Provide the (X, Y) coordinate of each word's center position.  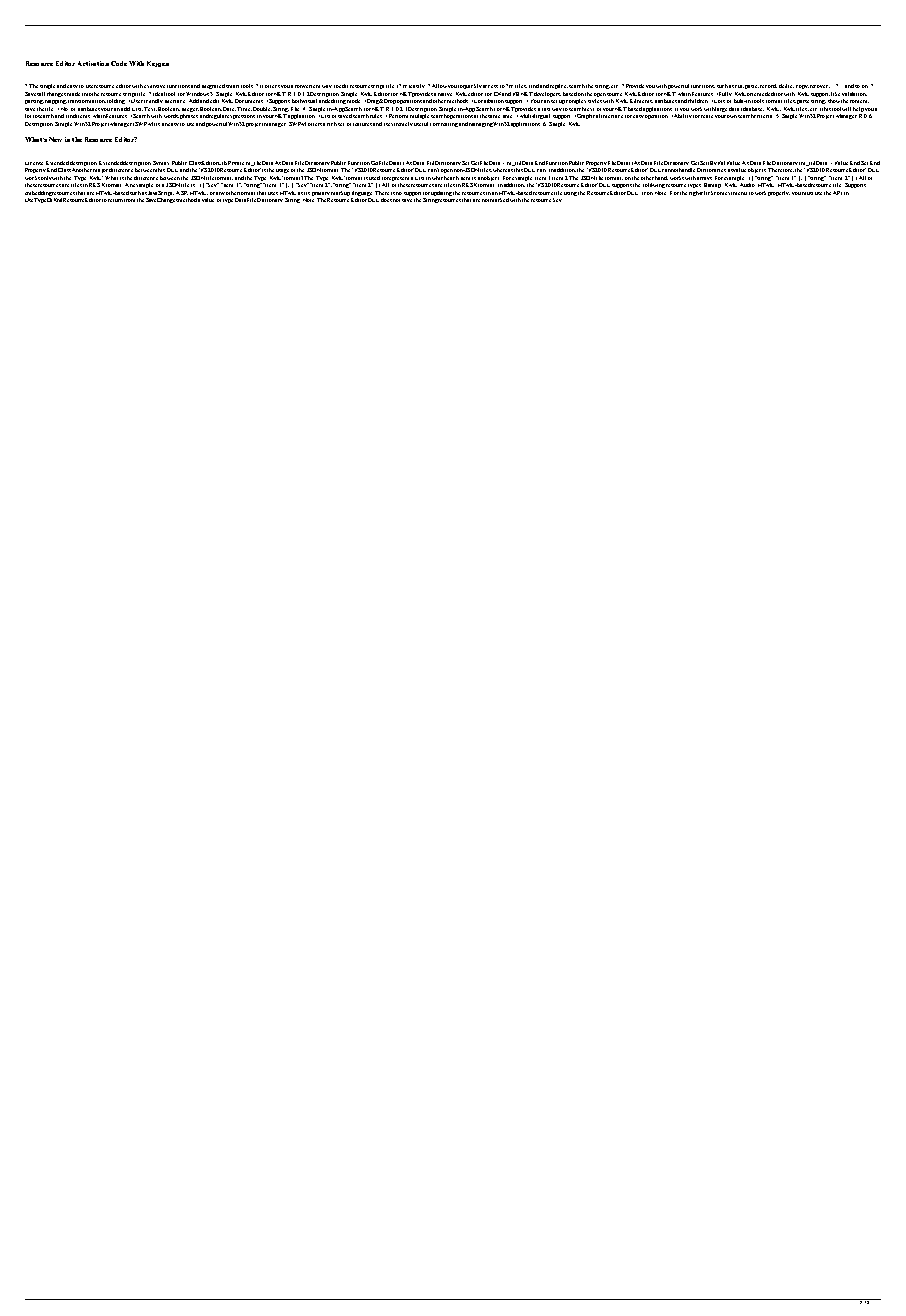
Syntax (161, 163)
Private (236, 163)
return (115, 200)
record (768, 86)
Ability (683, 116)
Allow (439, 86)
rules (376, 116)
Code (119, 63)
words (171, 116)
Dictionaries (711, 170)
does (386, 200)
